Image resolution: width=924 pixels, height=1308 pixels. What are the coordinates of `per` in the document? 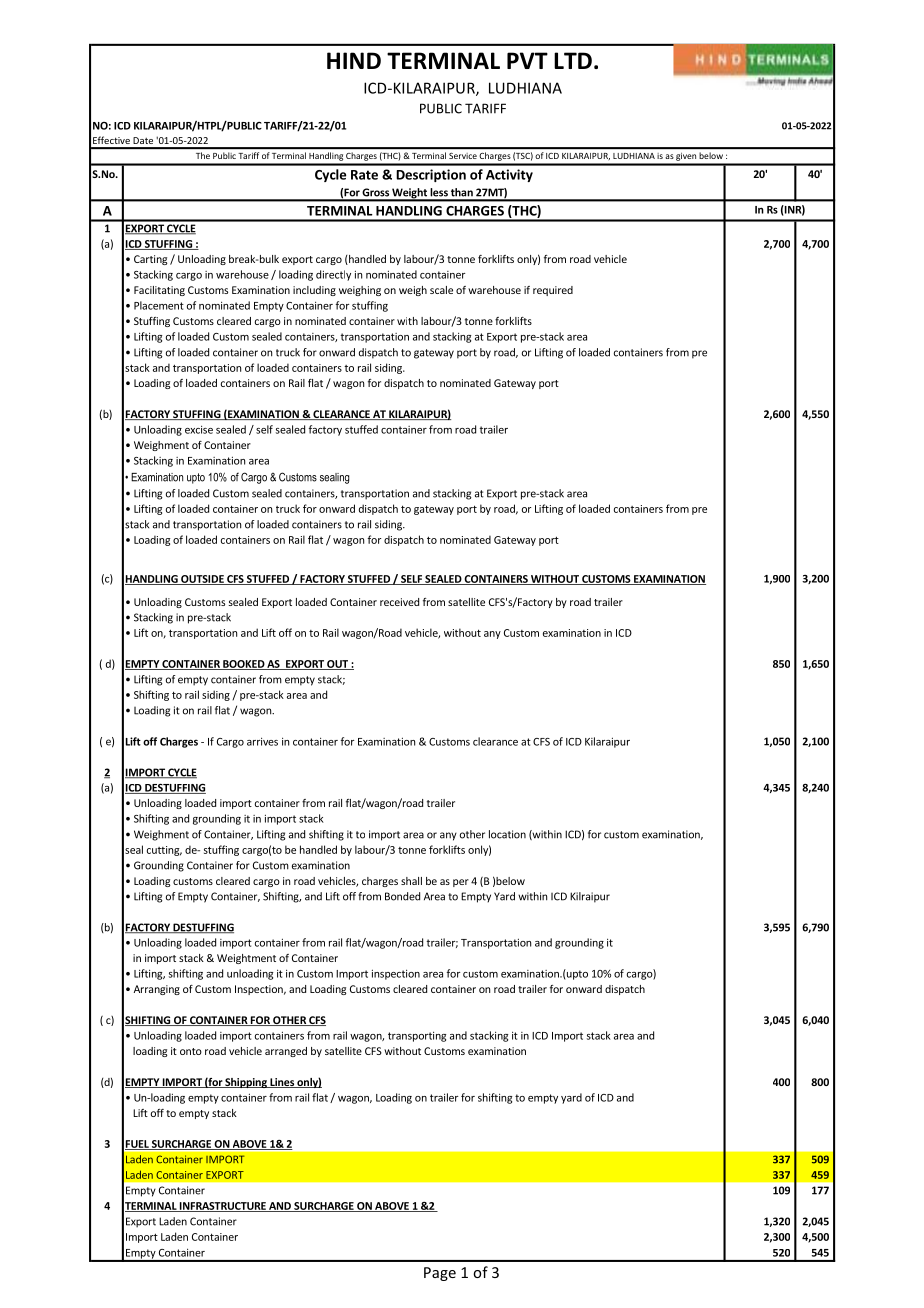 It's located at (461, 883).
